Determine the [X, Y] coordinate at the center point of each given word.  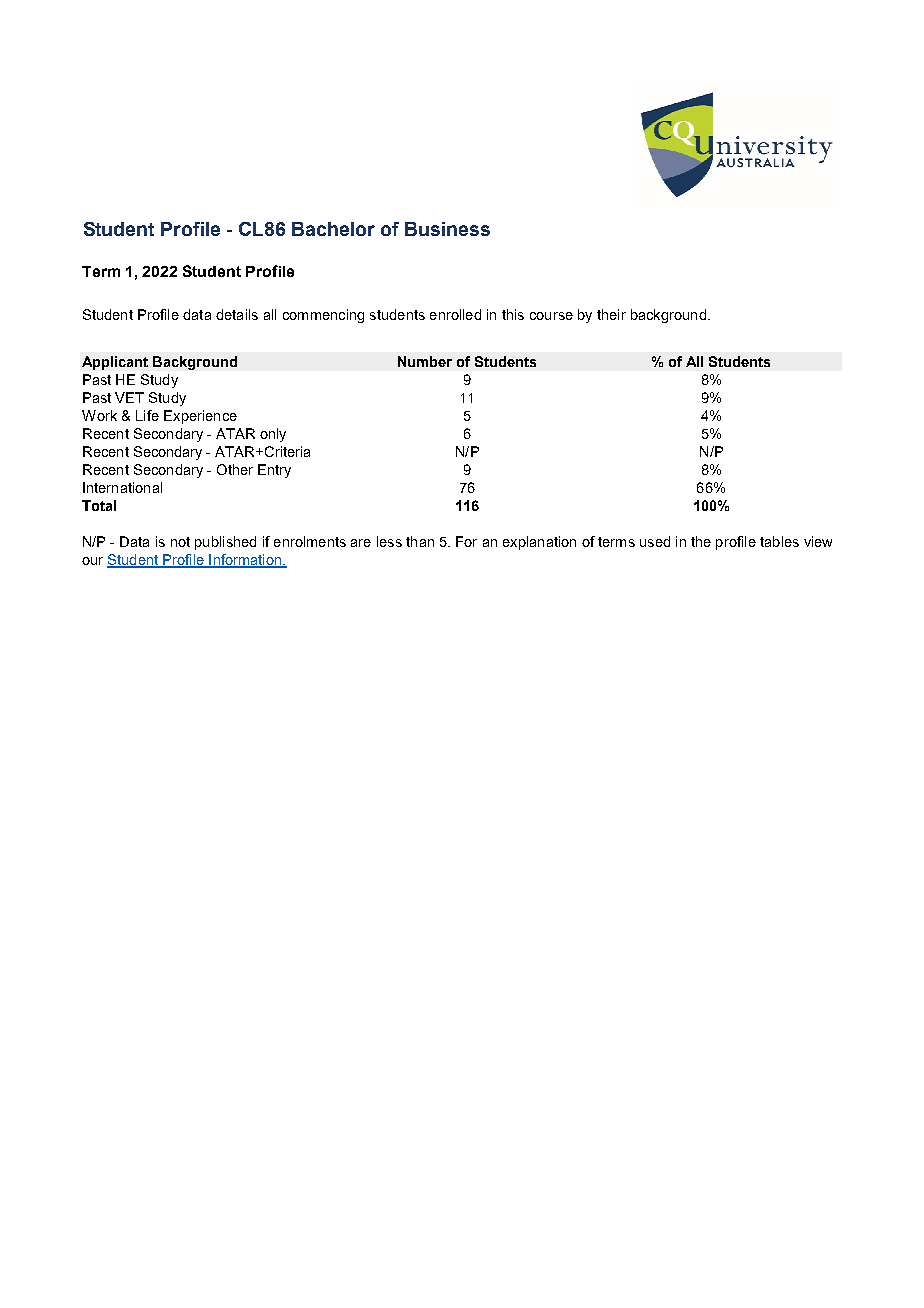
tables [779, 541]
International [122, 487]
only [273, 435]
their [611, 314]
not [180, 542]
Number [425, 361]
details [237, 314]
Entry [274, 471]
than [420, 541]
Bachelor [333, 229]
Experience [200, 417]
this [513, 314]
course [551, 316]
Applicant [115, 363]
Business [447, 229]
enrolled [455, 314]
